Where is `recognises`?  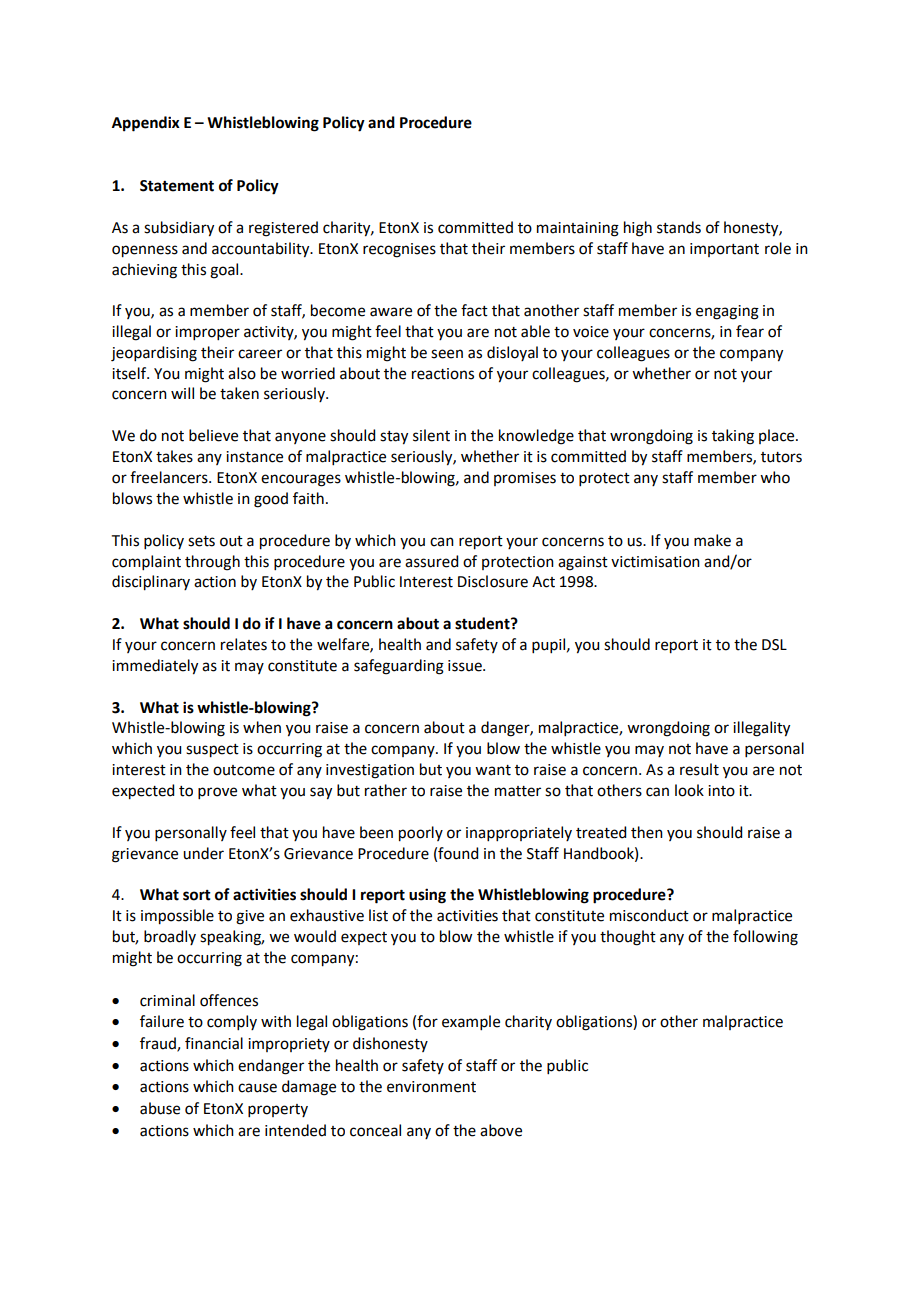
recognises is located at coordinates (399, 250).
